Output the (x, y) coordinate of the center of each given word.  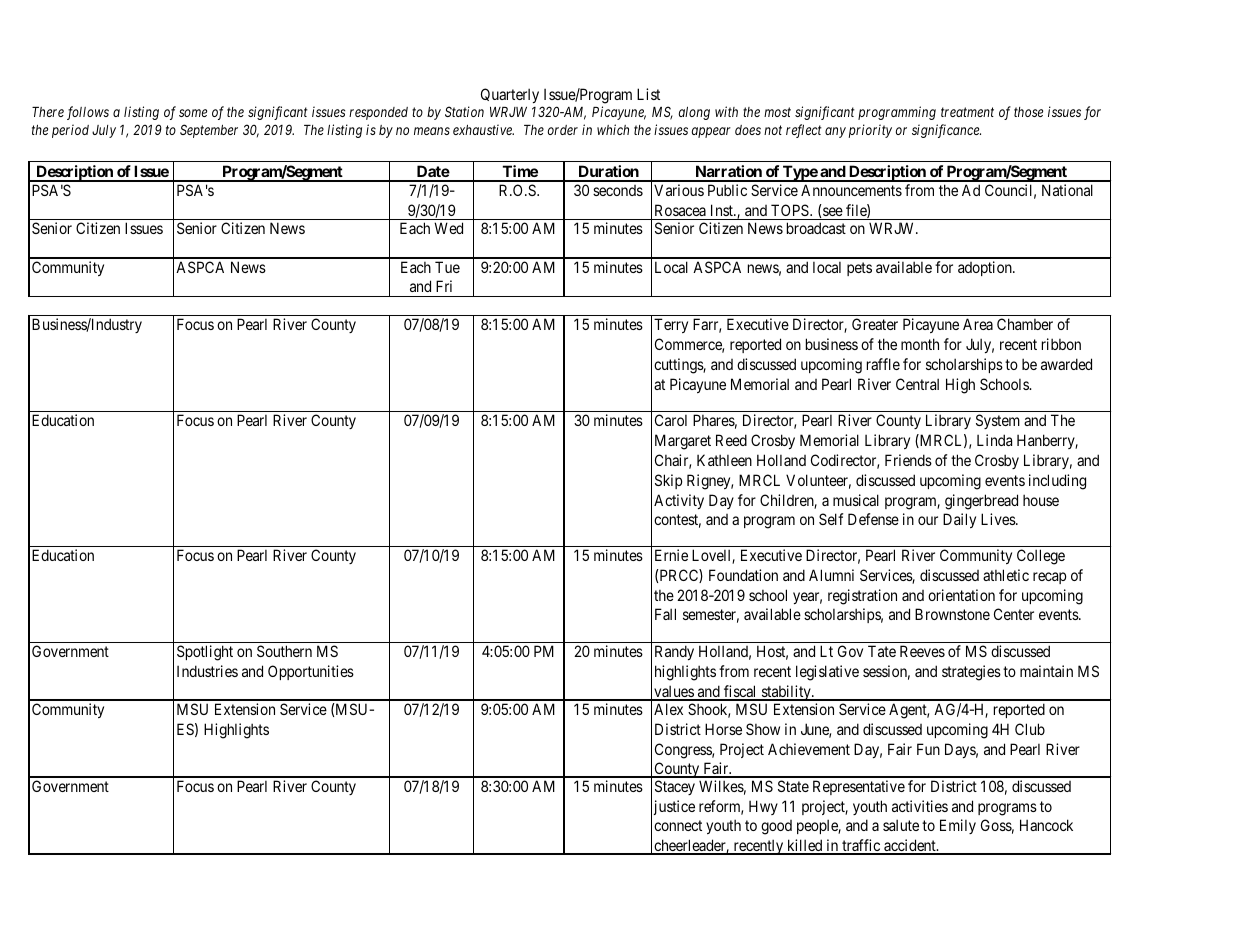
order (563, 130)
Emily (958, 826)
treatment (967, 112)
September (209, 131)
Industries (207, 671)
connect (678, 826)
